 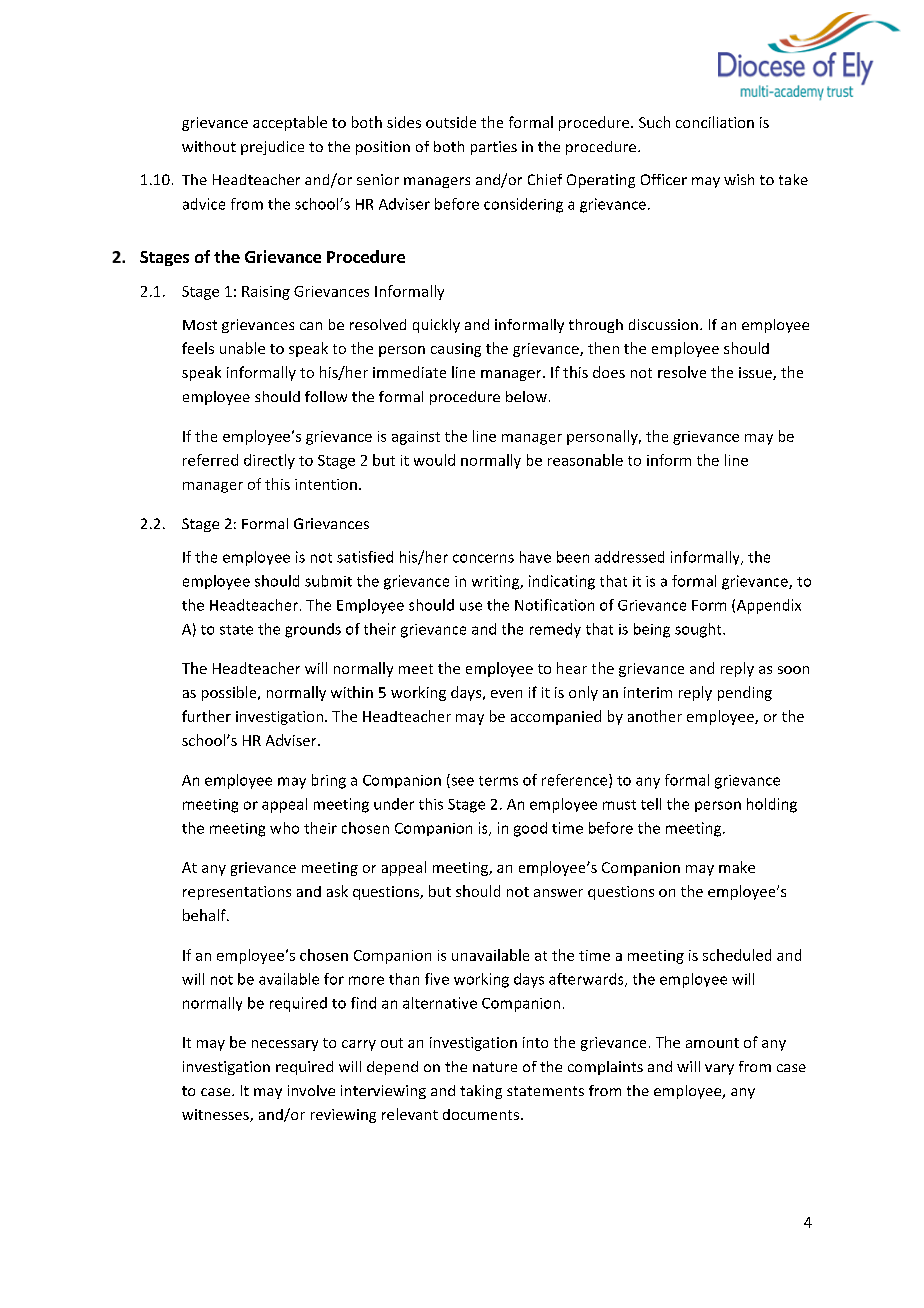 What do you see at coordinates (530, 829) in the document?
I see `good` at bounding box center [530, 829].
